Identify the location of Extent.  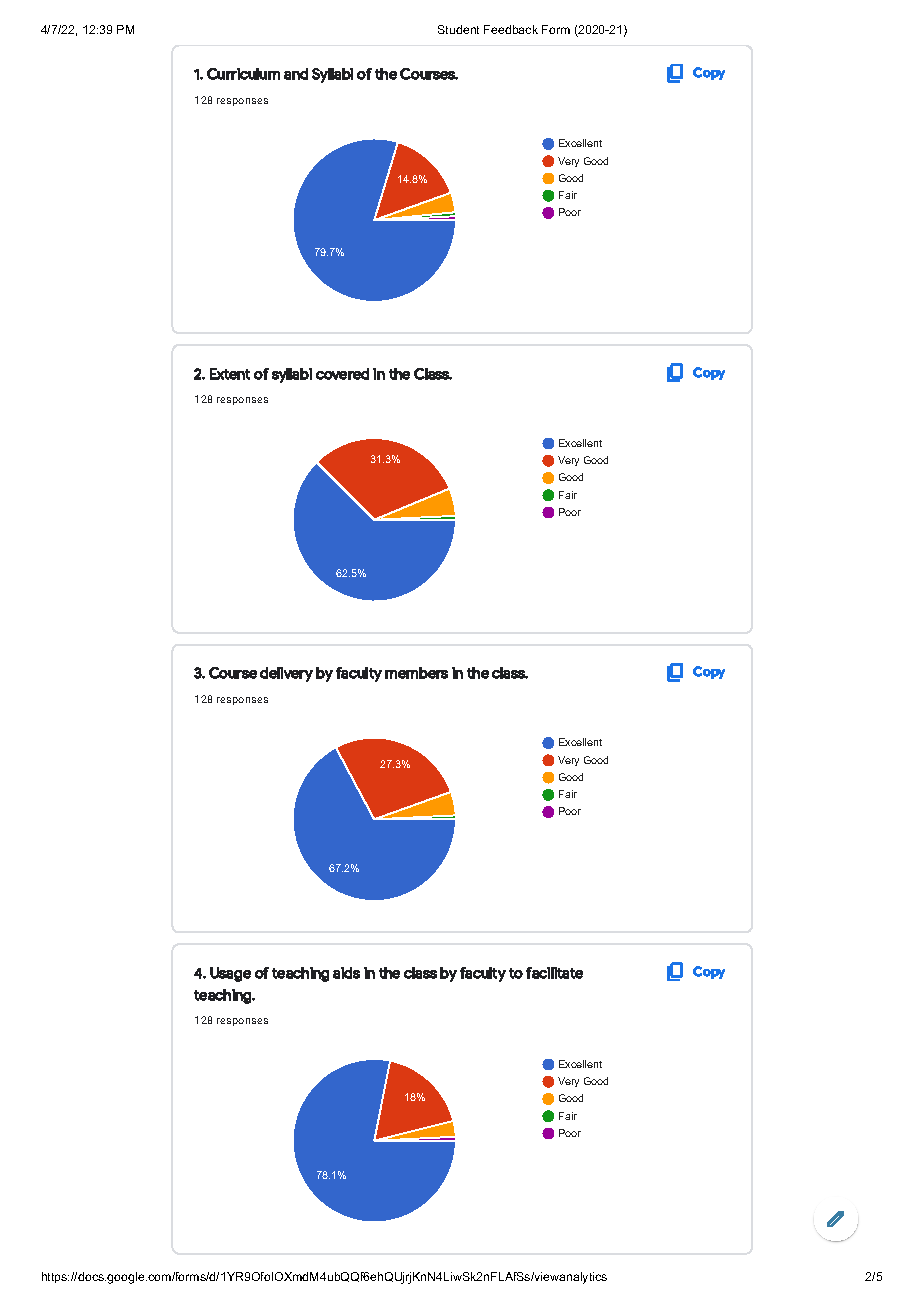
(230, 374).
